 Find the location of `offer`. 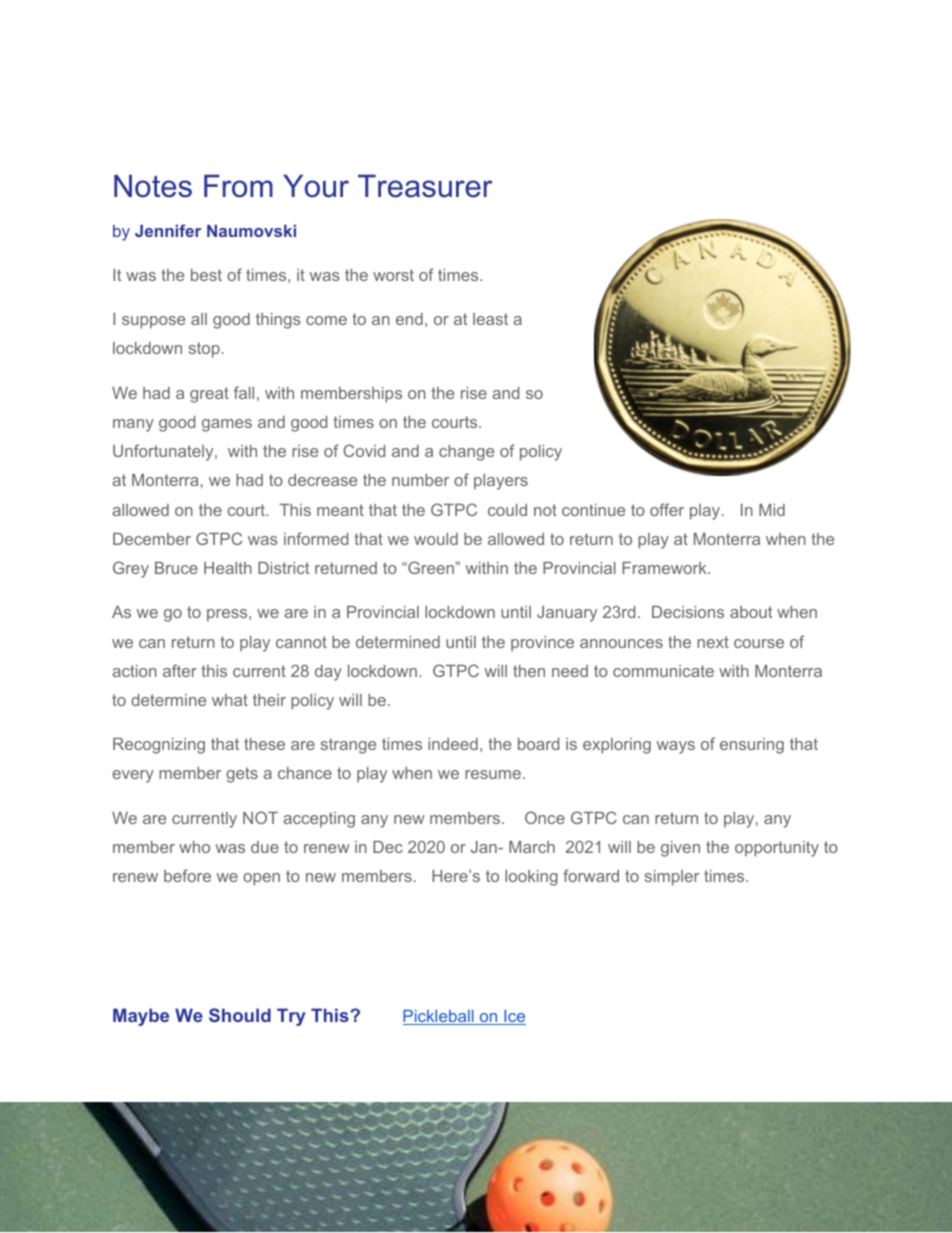

offer is located at coordinates (667, 509).
